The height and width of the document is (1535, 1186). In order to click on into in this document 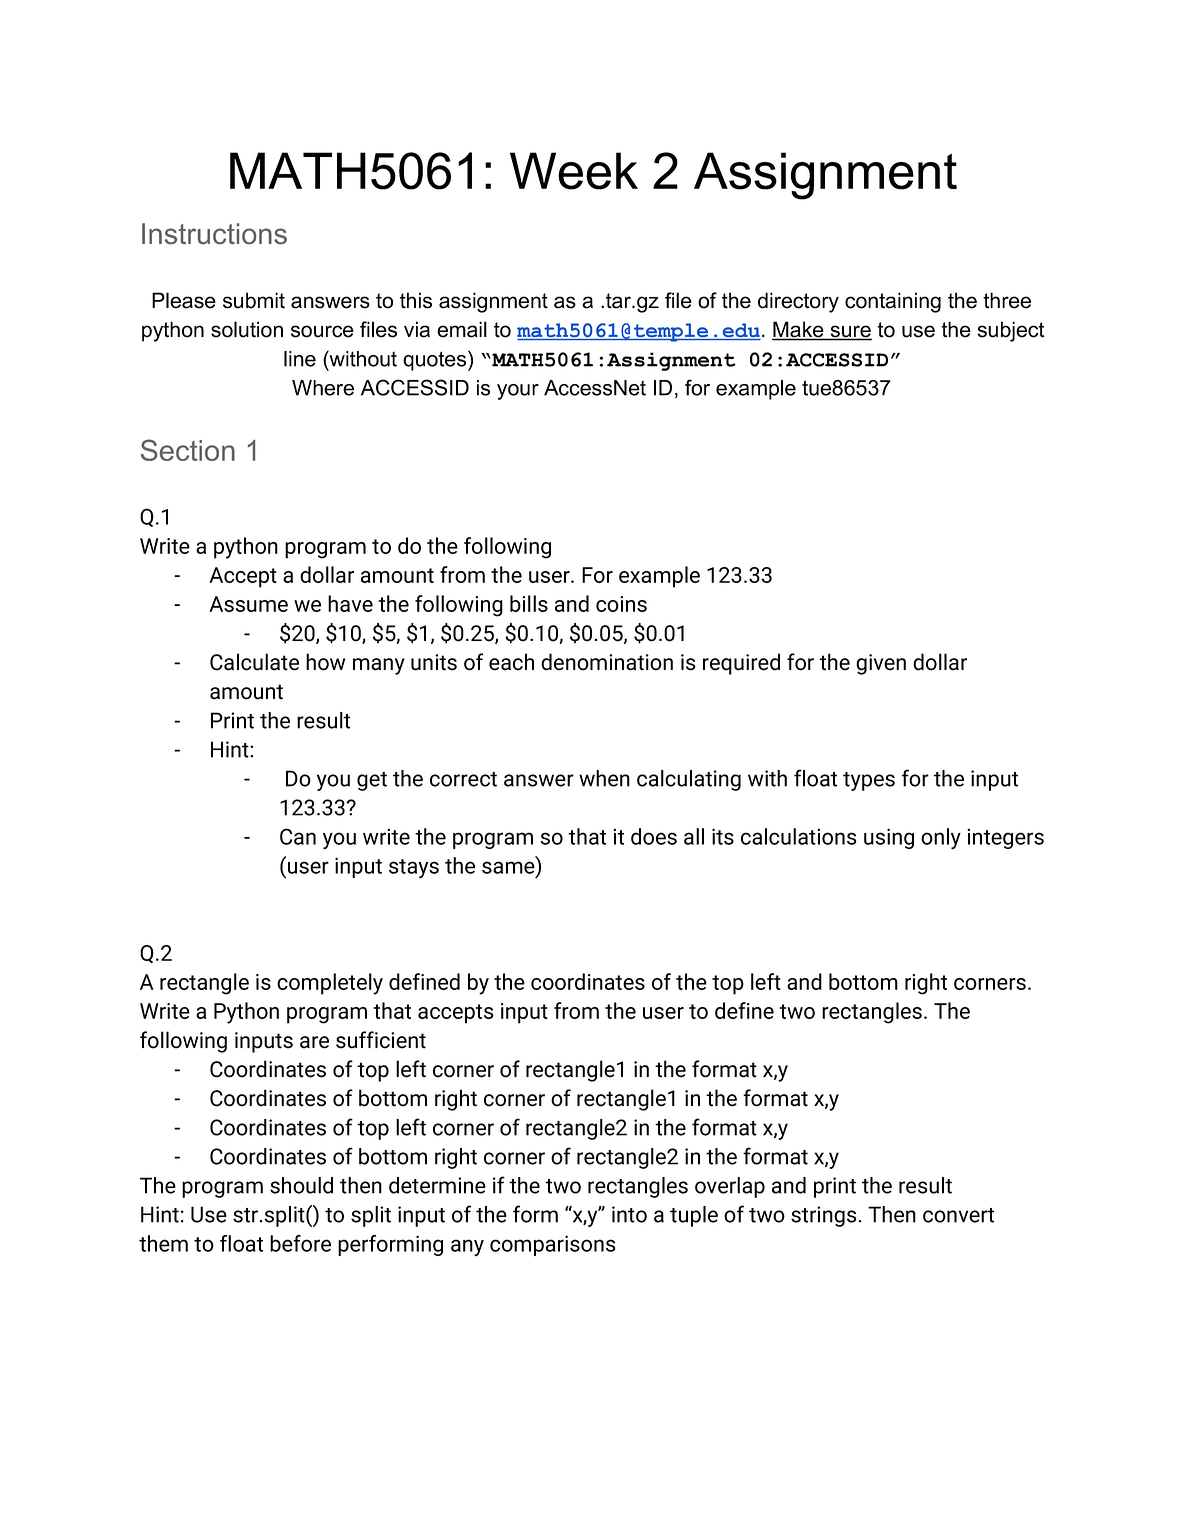, I will do `click(629, 1214)`.
